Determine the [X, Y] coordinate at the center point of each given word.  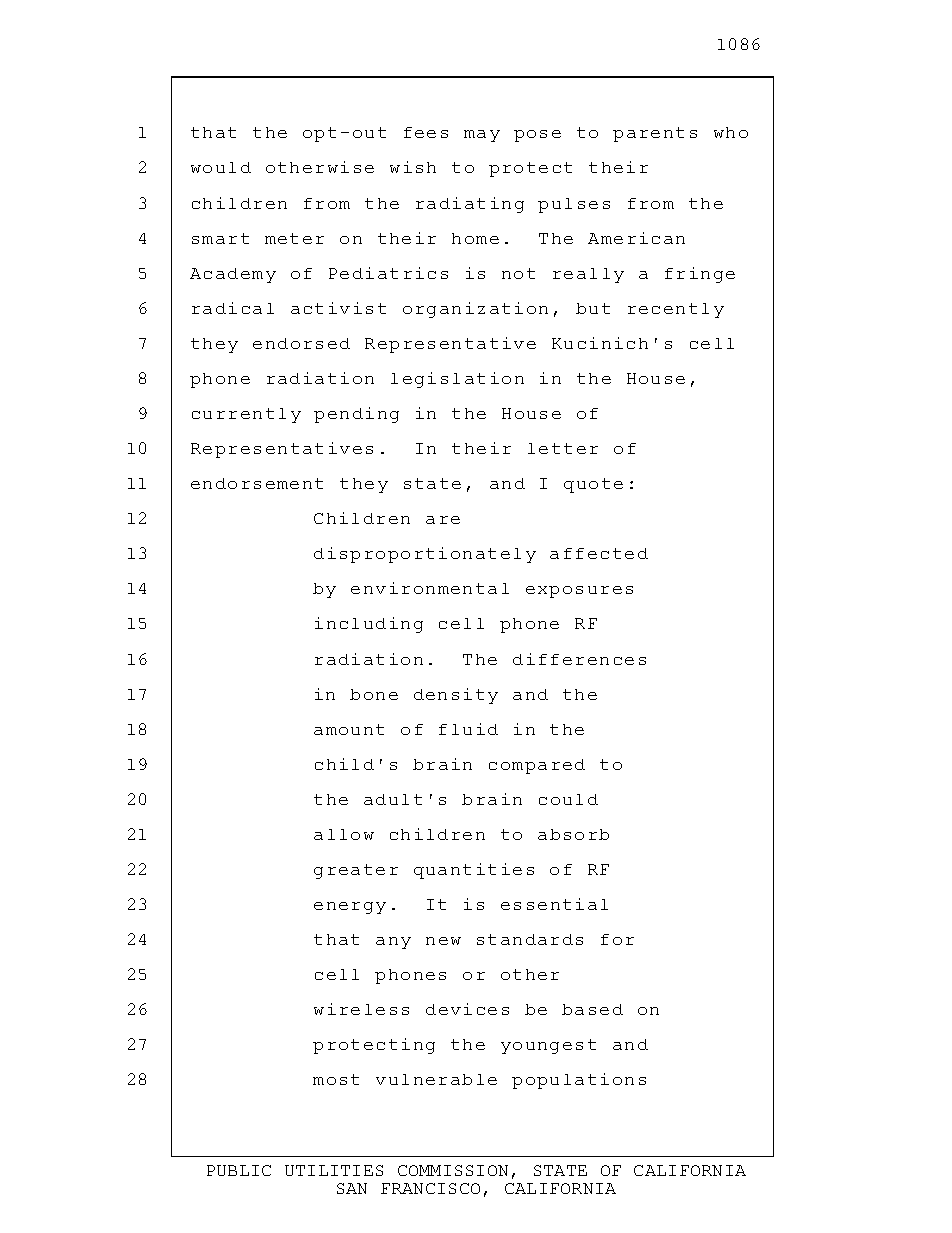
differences [579, 659]
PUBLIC [239, 1170]
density [456, 696]
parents [655, 134]
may [482, 136]
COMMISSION [453, 1170]
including [369, 625]
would [221, 167]
